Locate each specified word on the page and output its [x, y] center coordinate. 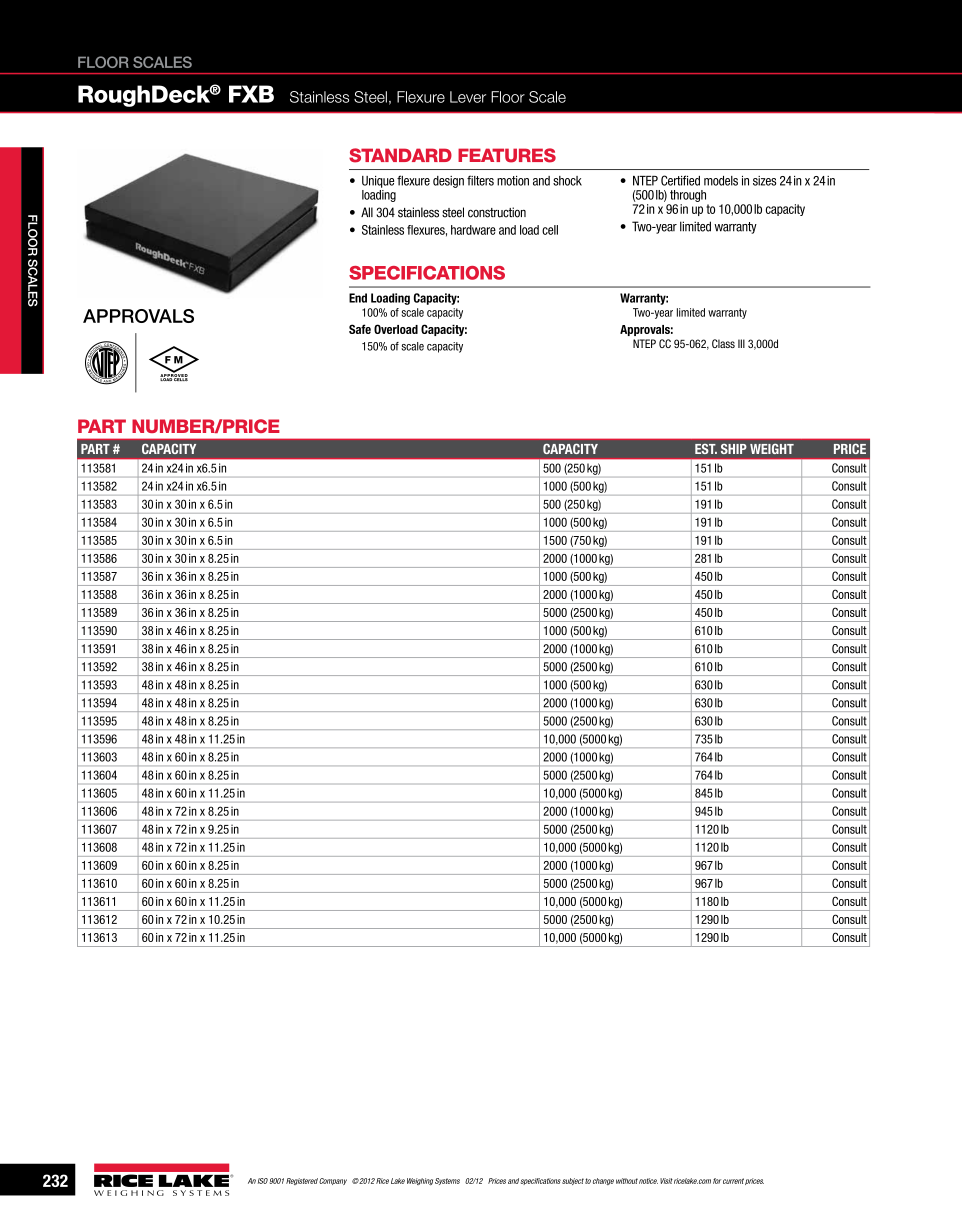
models [721, 181]
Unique [378, 182]
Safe [360, 329]
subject [573, 1181]
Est [706, 449]
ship [734, 449]
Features [507, 155]
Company [333, 1181]
